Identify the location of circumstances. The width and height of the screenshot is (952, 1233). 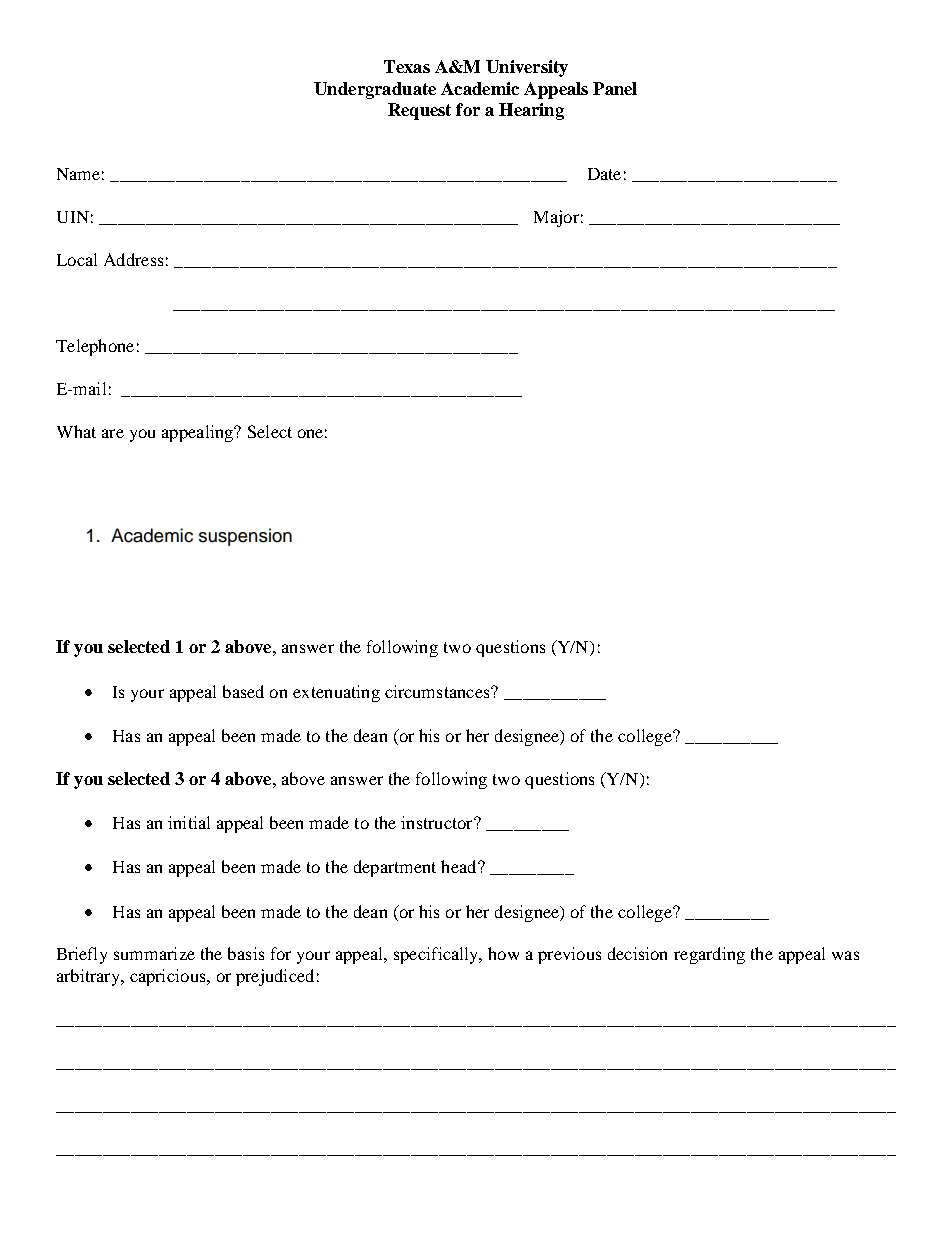
(438, 691).
